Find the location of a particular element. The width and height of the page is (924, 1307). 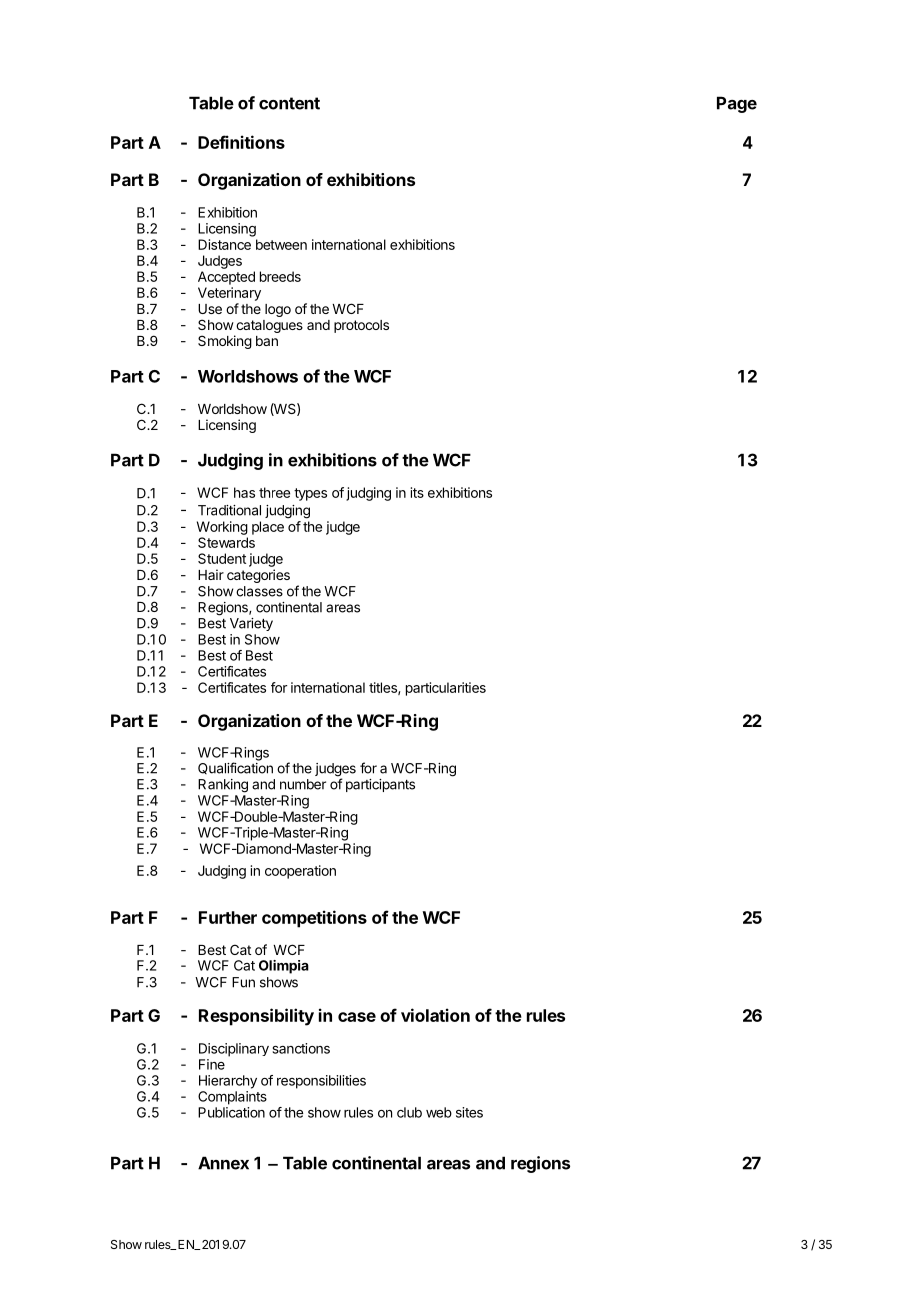

content is located at coordinates (289, 103).
